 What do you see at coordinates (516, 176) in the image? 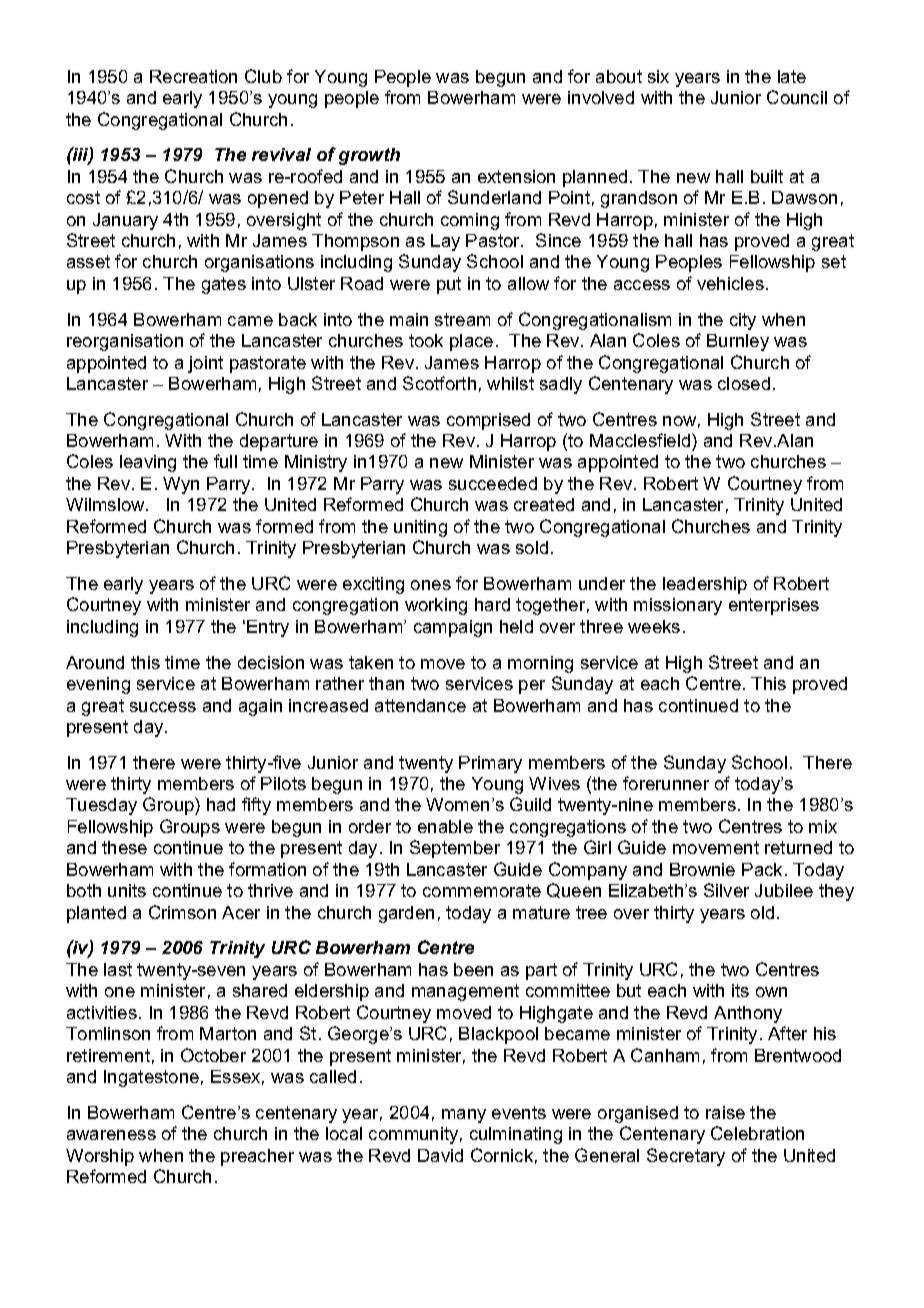
I see `extension` at bounding box center [516, 176].
